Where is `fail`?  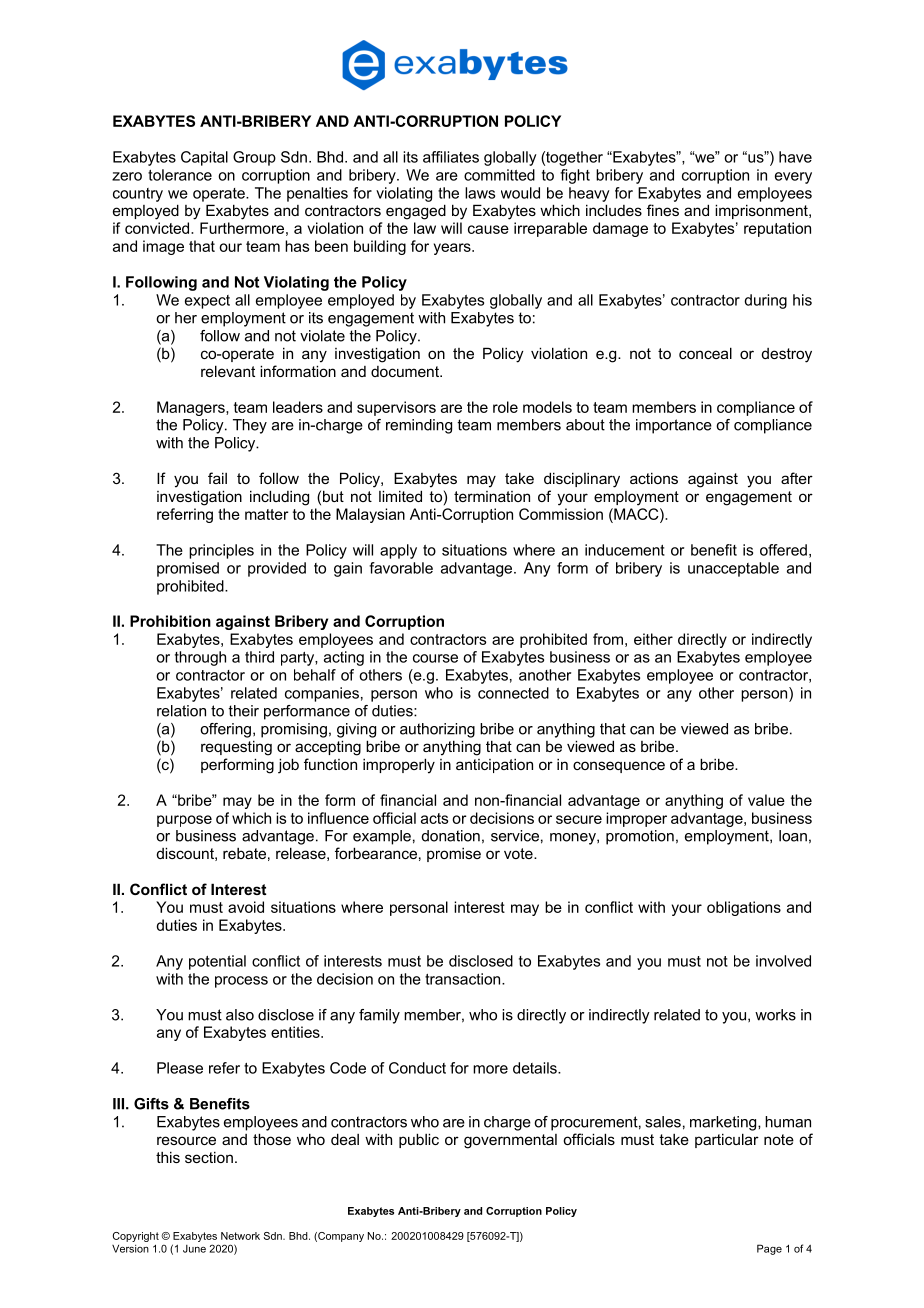
fail is located at coordinates (217, 478).
